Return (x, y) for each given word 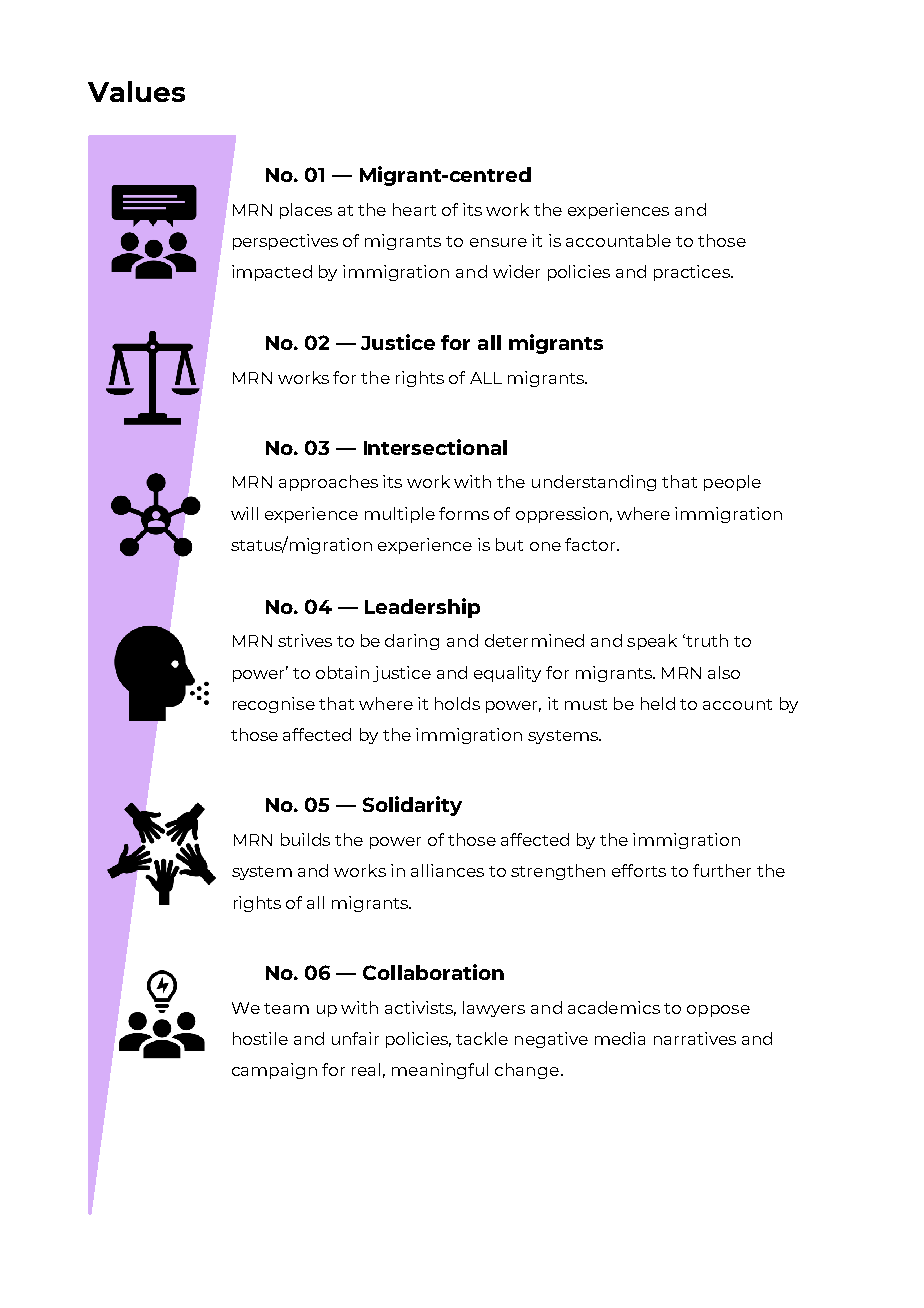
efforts (639, 870)
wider (516, 271)
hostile (260, 1038)
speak (652, 642)
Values (136, 91)
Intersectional (435, 447)
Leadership (422, 608)
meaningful (440, 1071)
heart (414, 209)
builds (305, 839)
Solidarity (412, 806)
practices (693, 273)
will (244, 513)
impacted (272, 273)
